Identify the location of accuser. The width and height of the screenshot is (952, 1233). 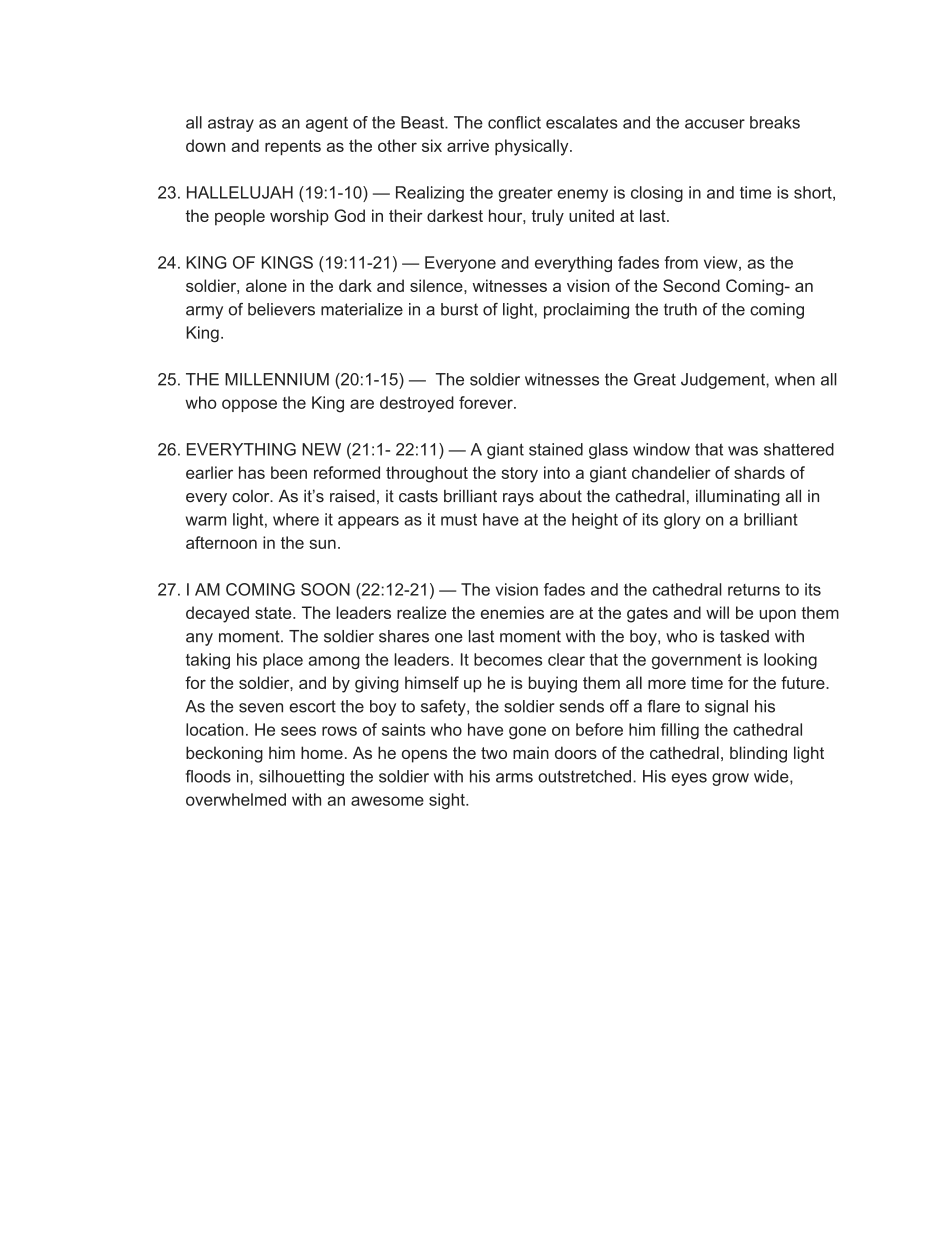
(715, 124).
